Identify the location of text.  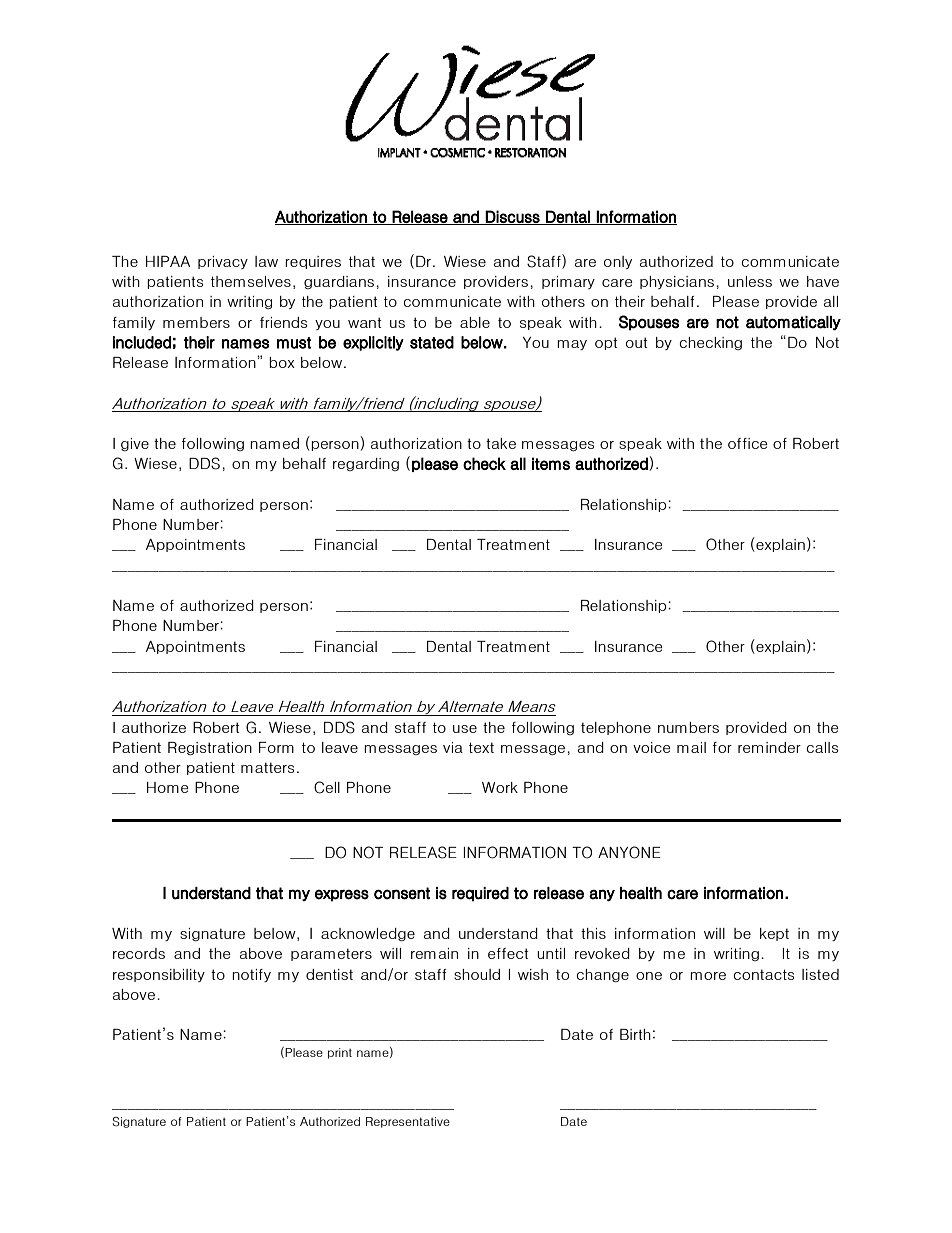
(481, 747).
